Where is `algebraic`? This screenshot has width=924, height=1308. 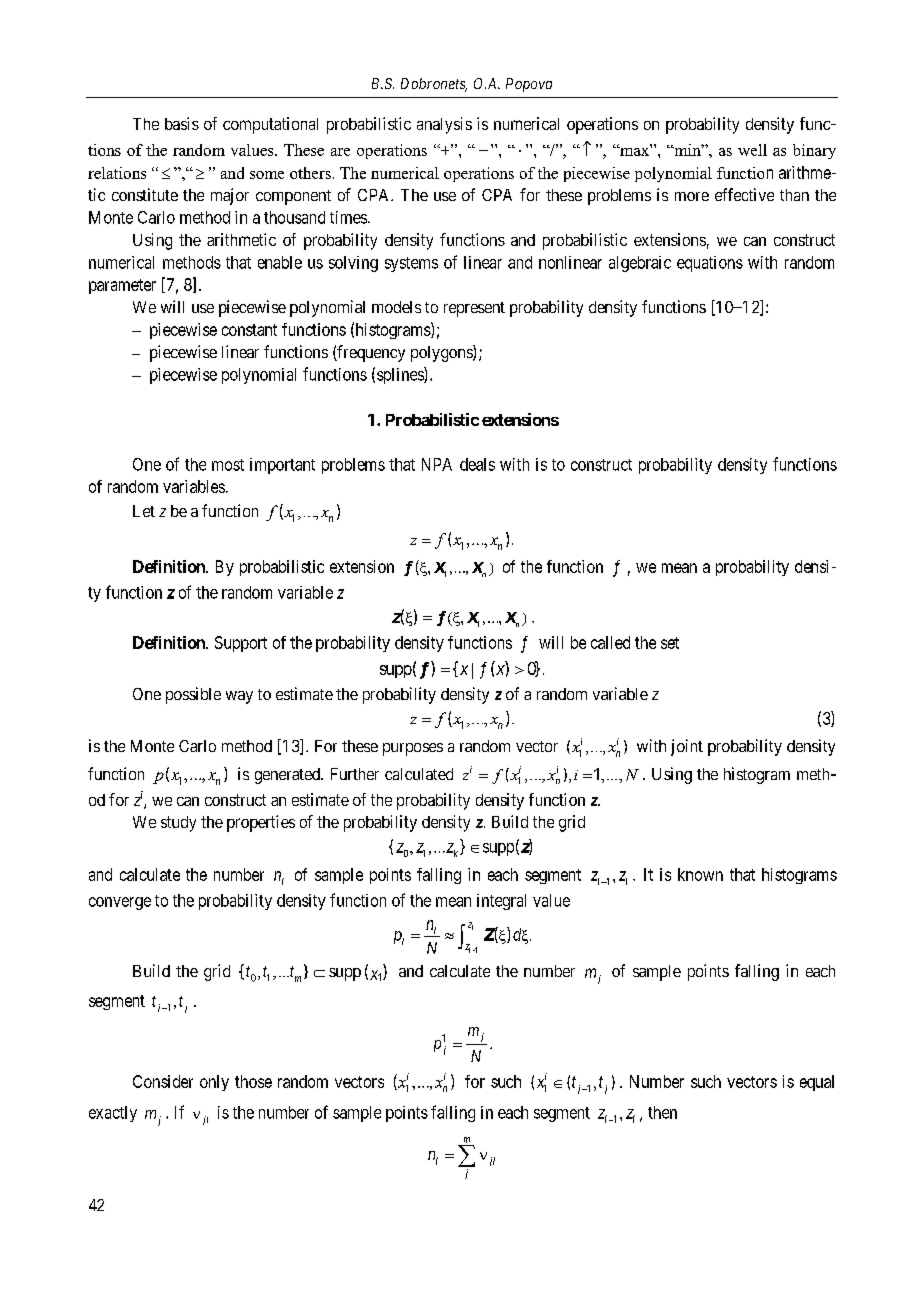
algebraic is located at coordinates (640, 264).
